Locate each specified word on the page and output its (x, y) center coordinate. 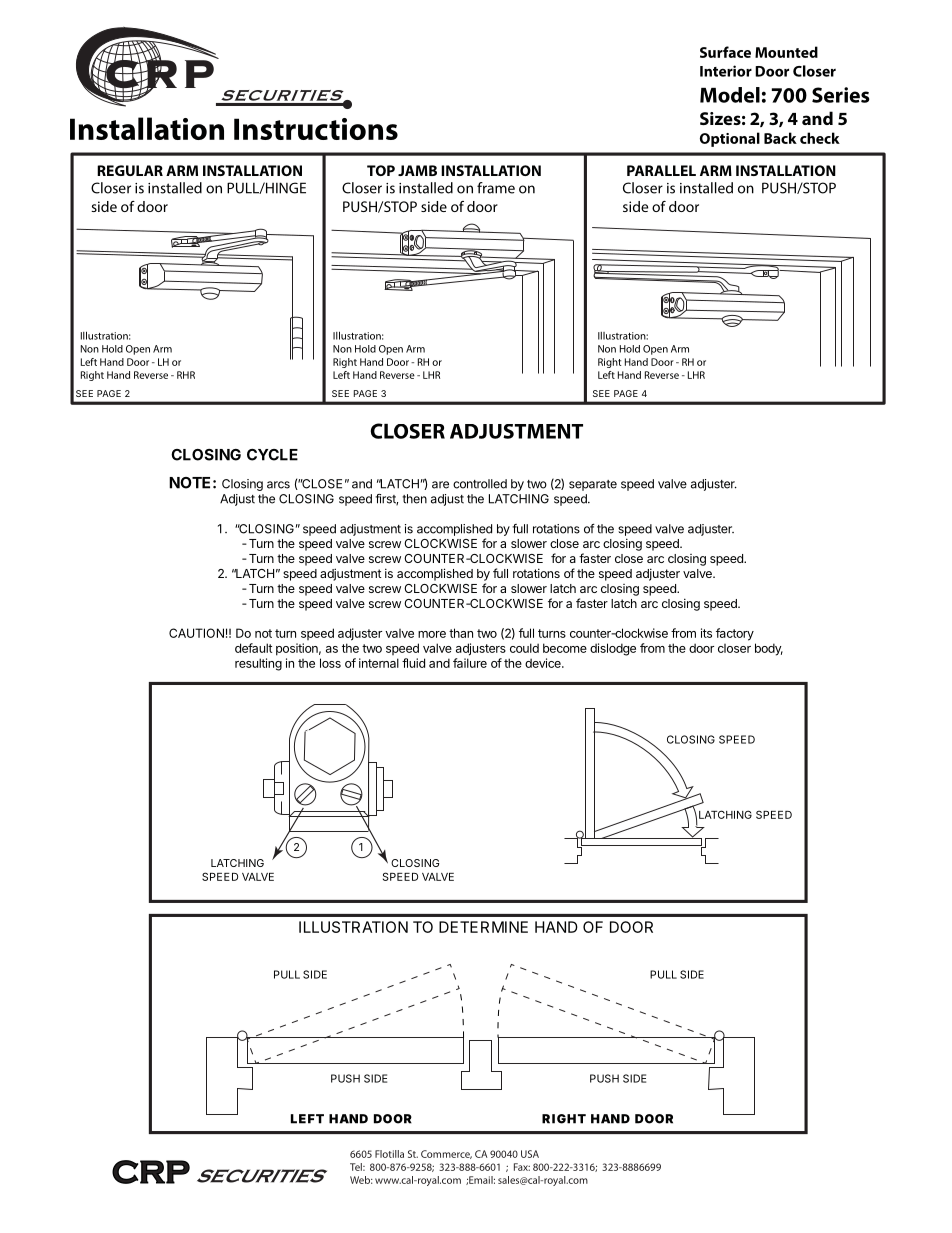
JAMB (417, 170)
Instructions (316, 129)
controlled (480, 484)
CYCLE (272, 455)
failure (470, 663)
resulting (258, 664)
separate (593, 485)
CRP (151, 1172)
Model (730, 95)
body (769, 649)
